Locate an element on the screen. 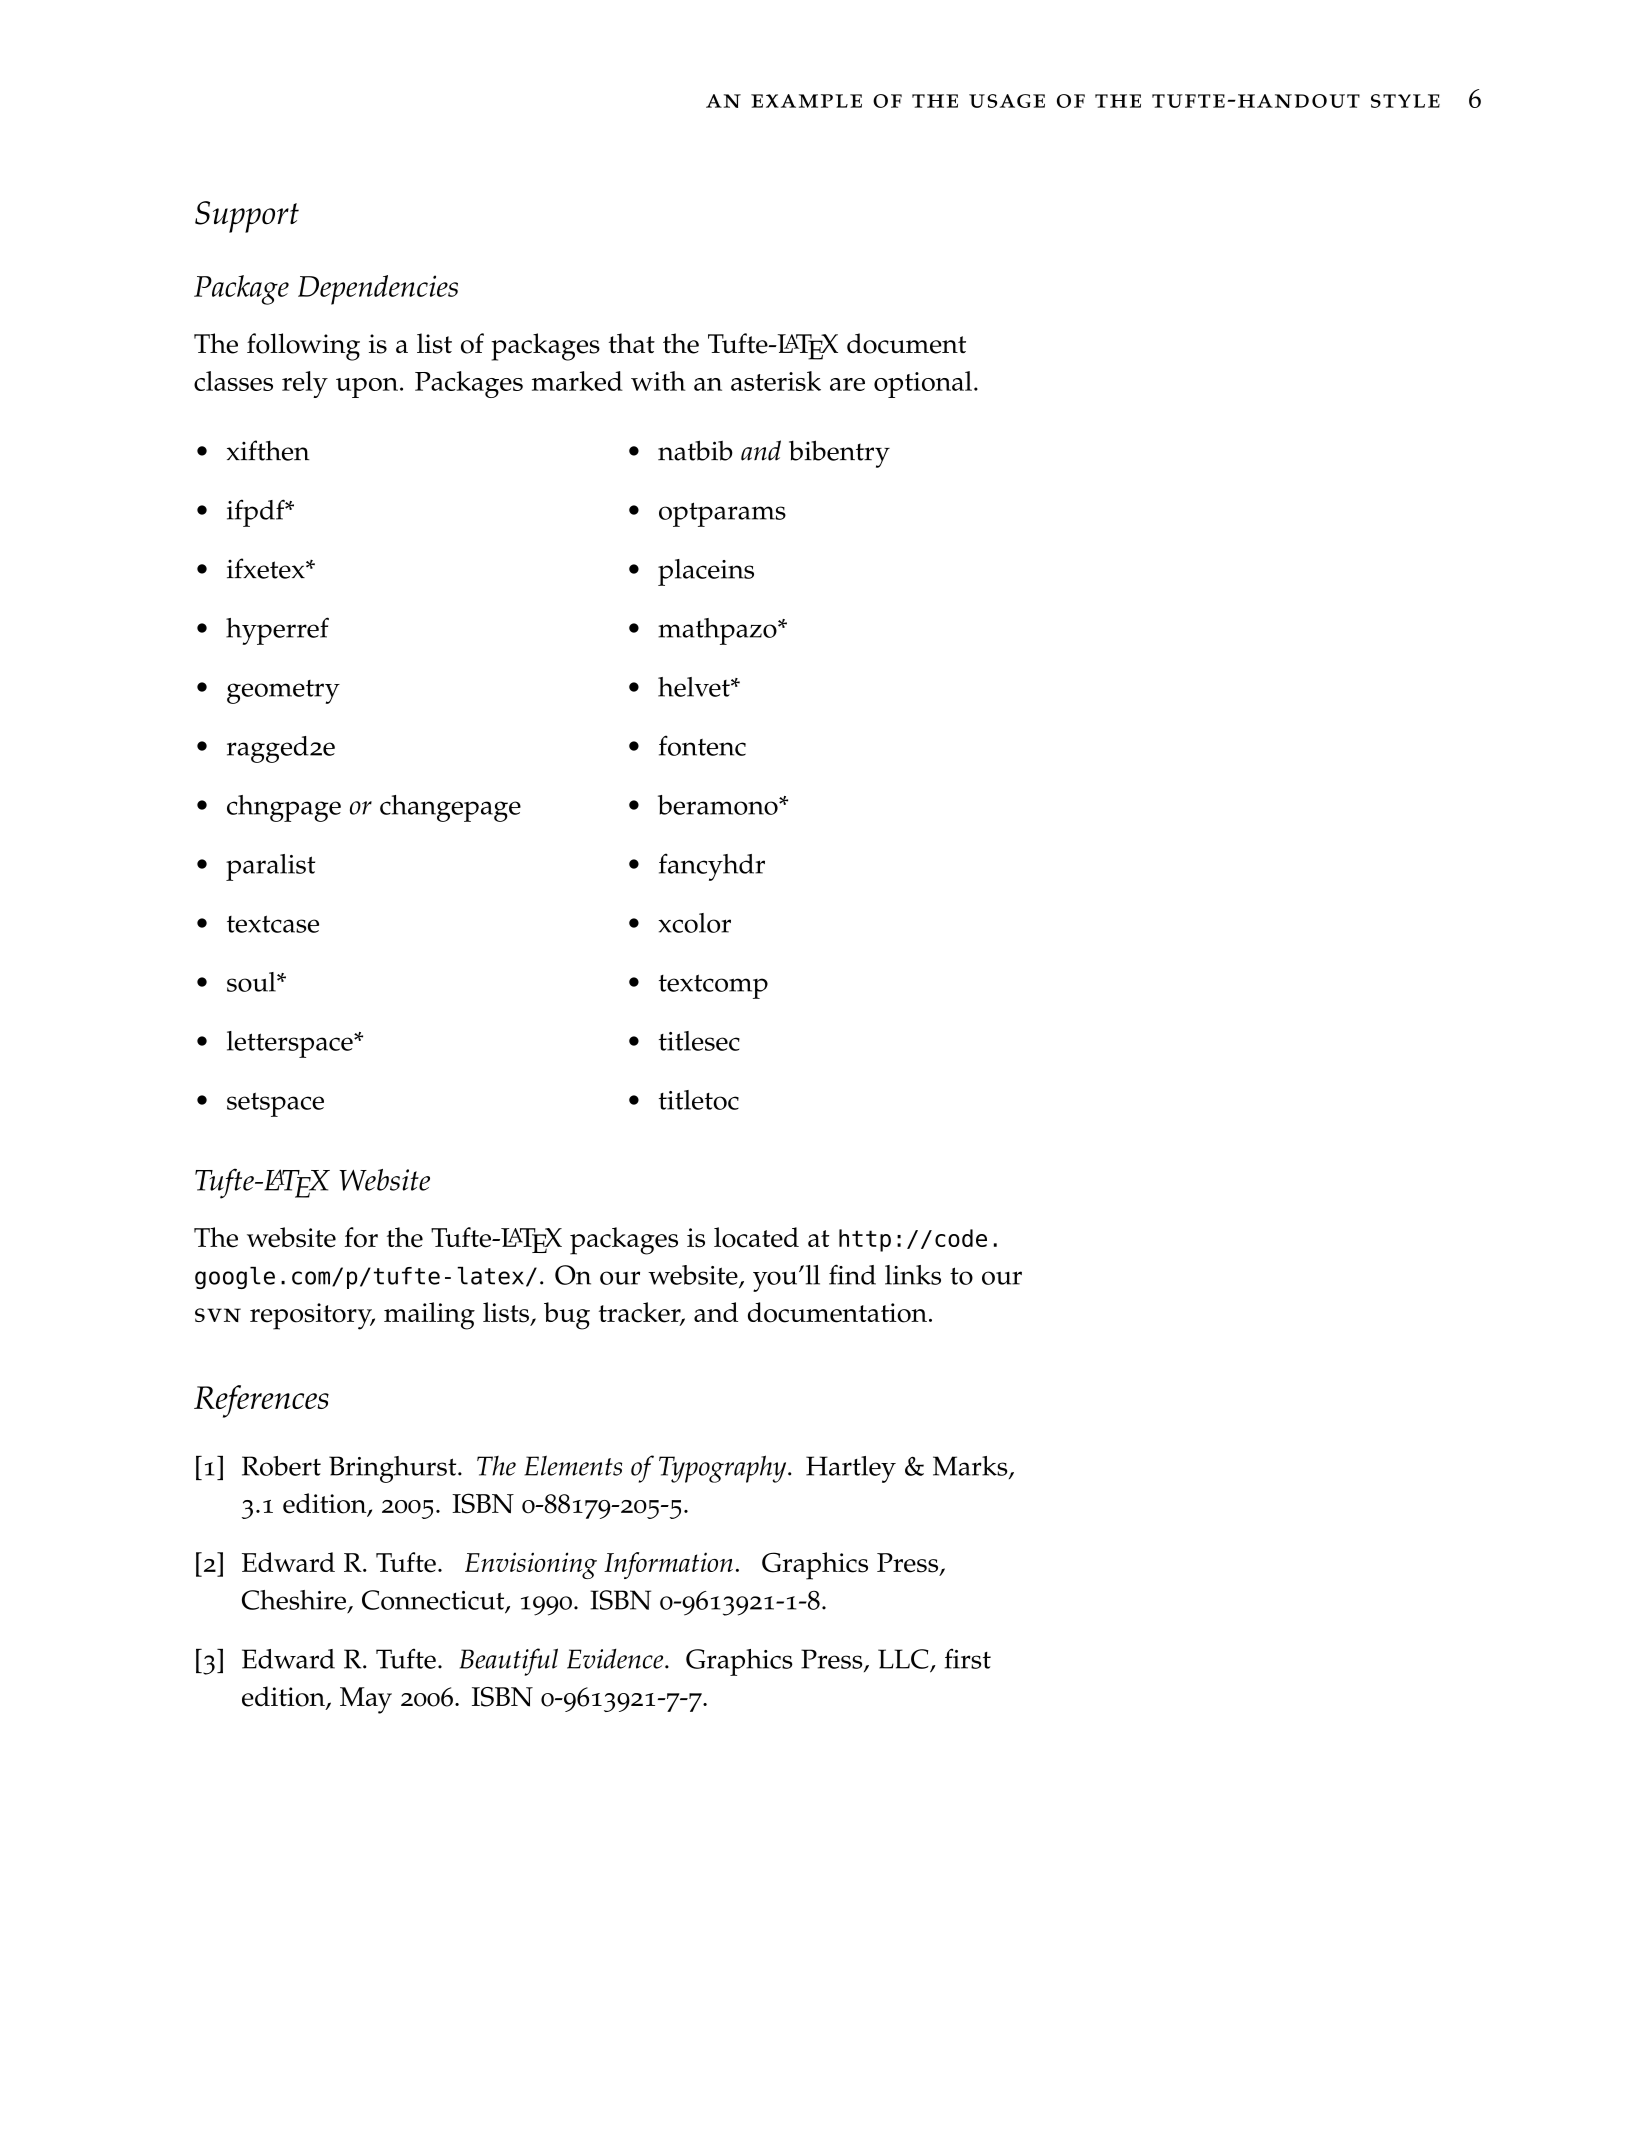 The image size is (1648, 2132). Support is located at coordinates (247, 217).
